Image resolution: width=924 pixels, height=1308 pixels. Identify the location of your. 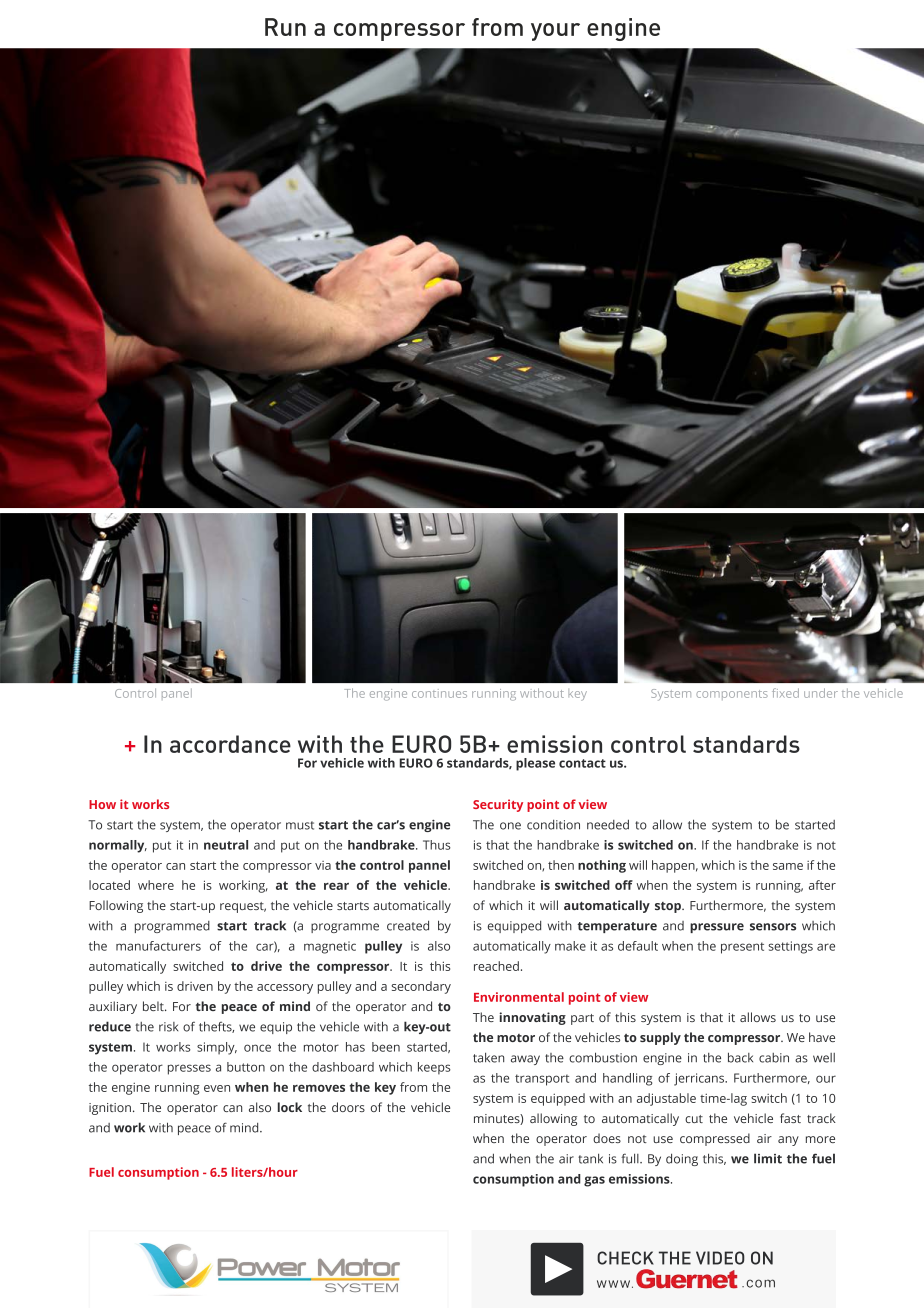
(555, 32).
